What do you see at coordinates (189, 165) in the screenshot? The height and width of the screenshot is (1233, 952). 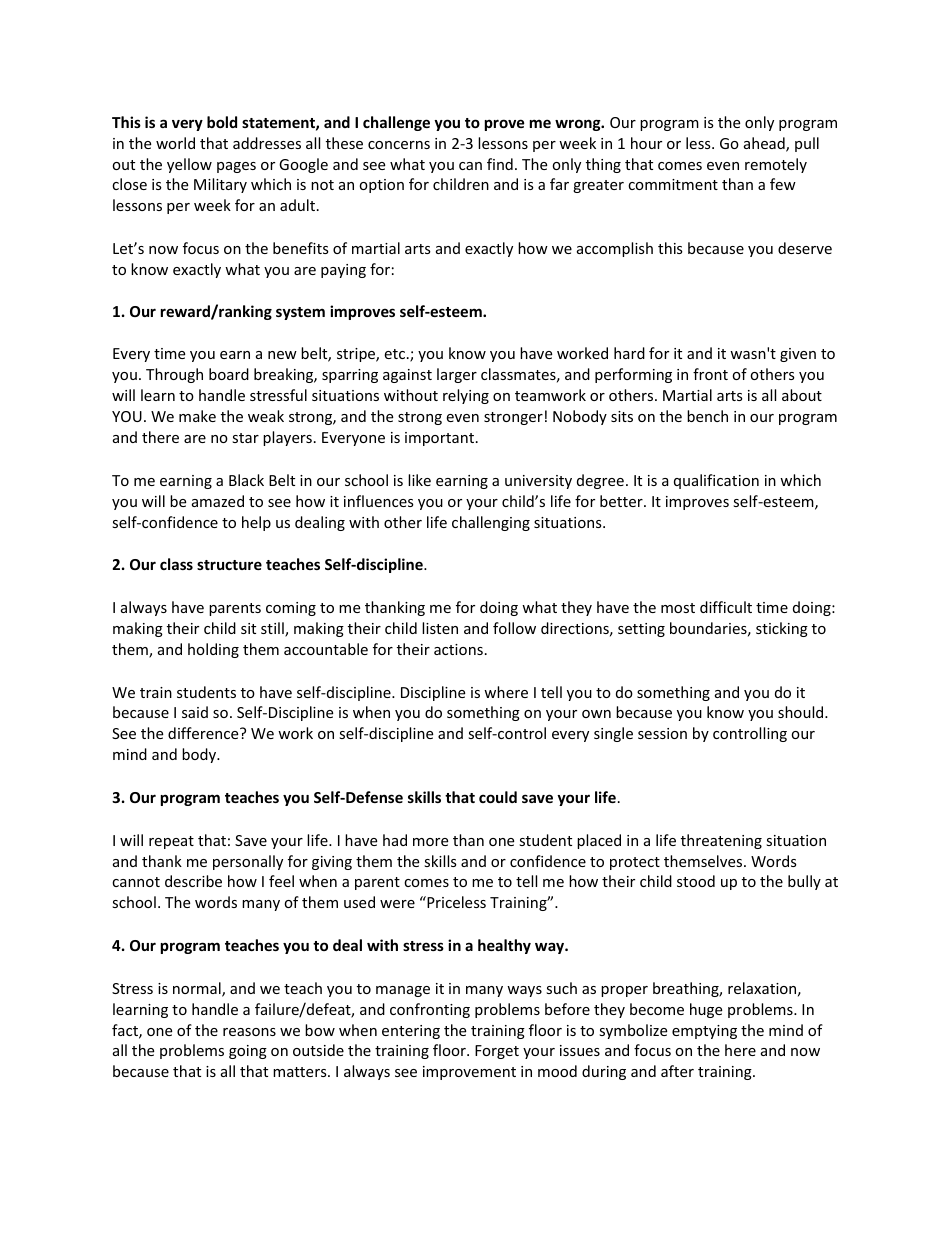 I see `yellow` at bounding box center [189, 165].
